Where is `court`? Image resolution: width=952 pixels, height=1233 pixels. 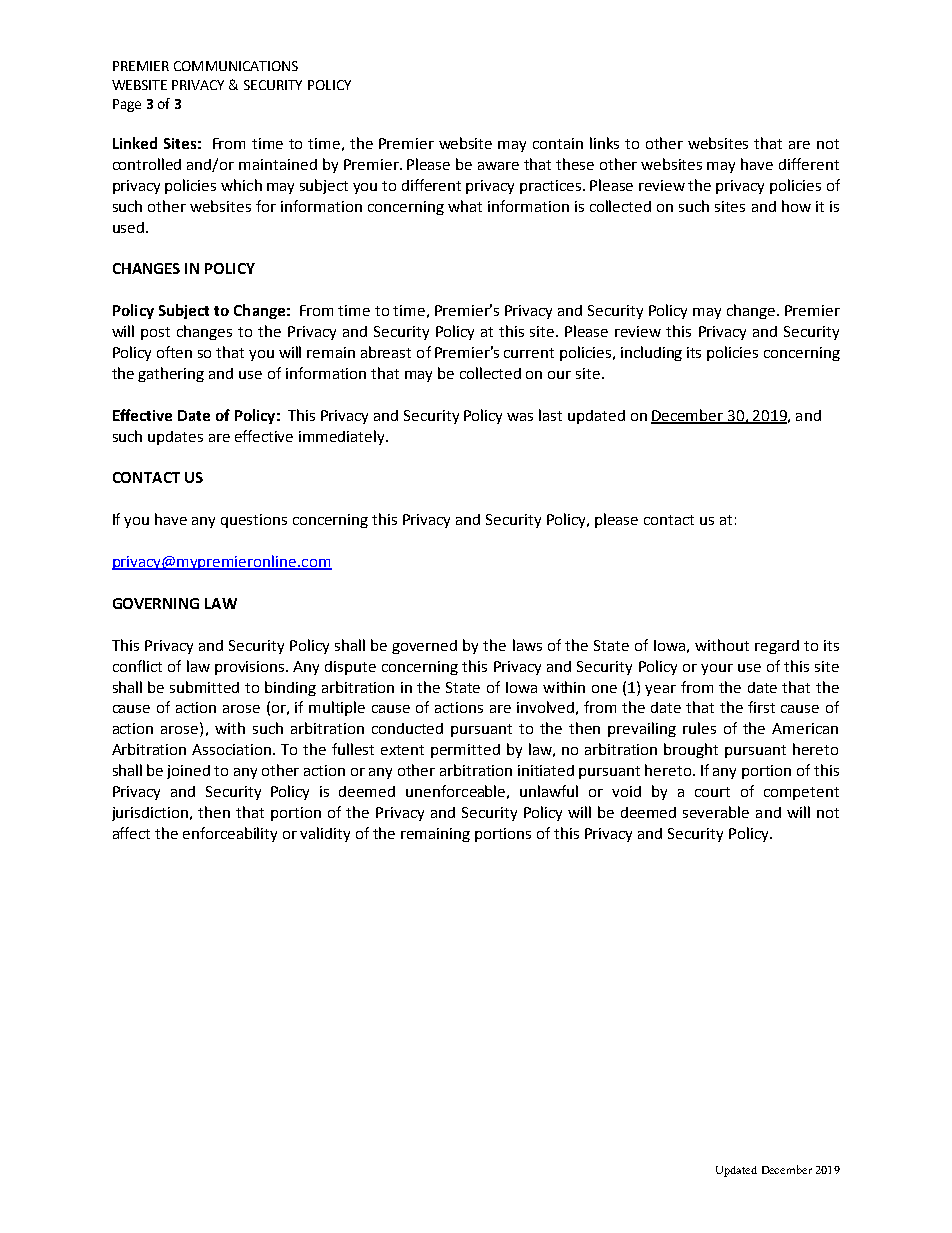 court is located at coordinates (712, 792).
